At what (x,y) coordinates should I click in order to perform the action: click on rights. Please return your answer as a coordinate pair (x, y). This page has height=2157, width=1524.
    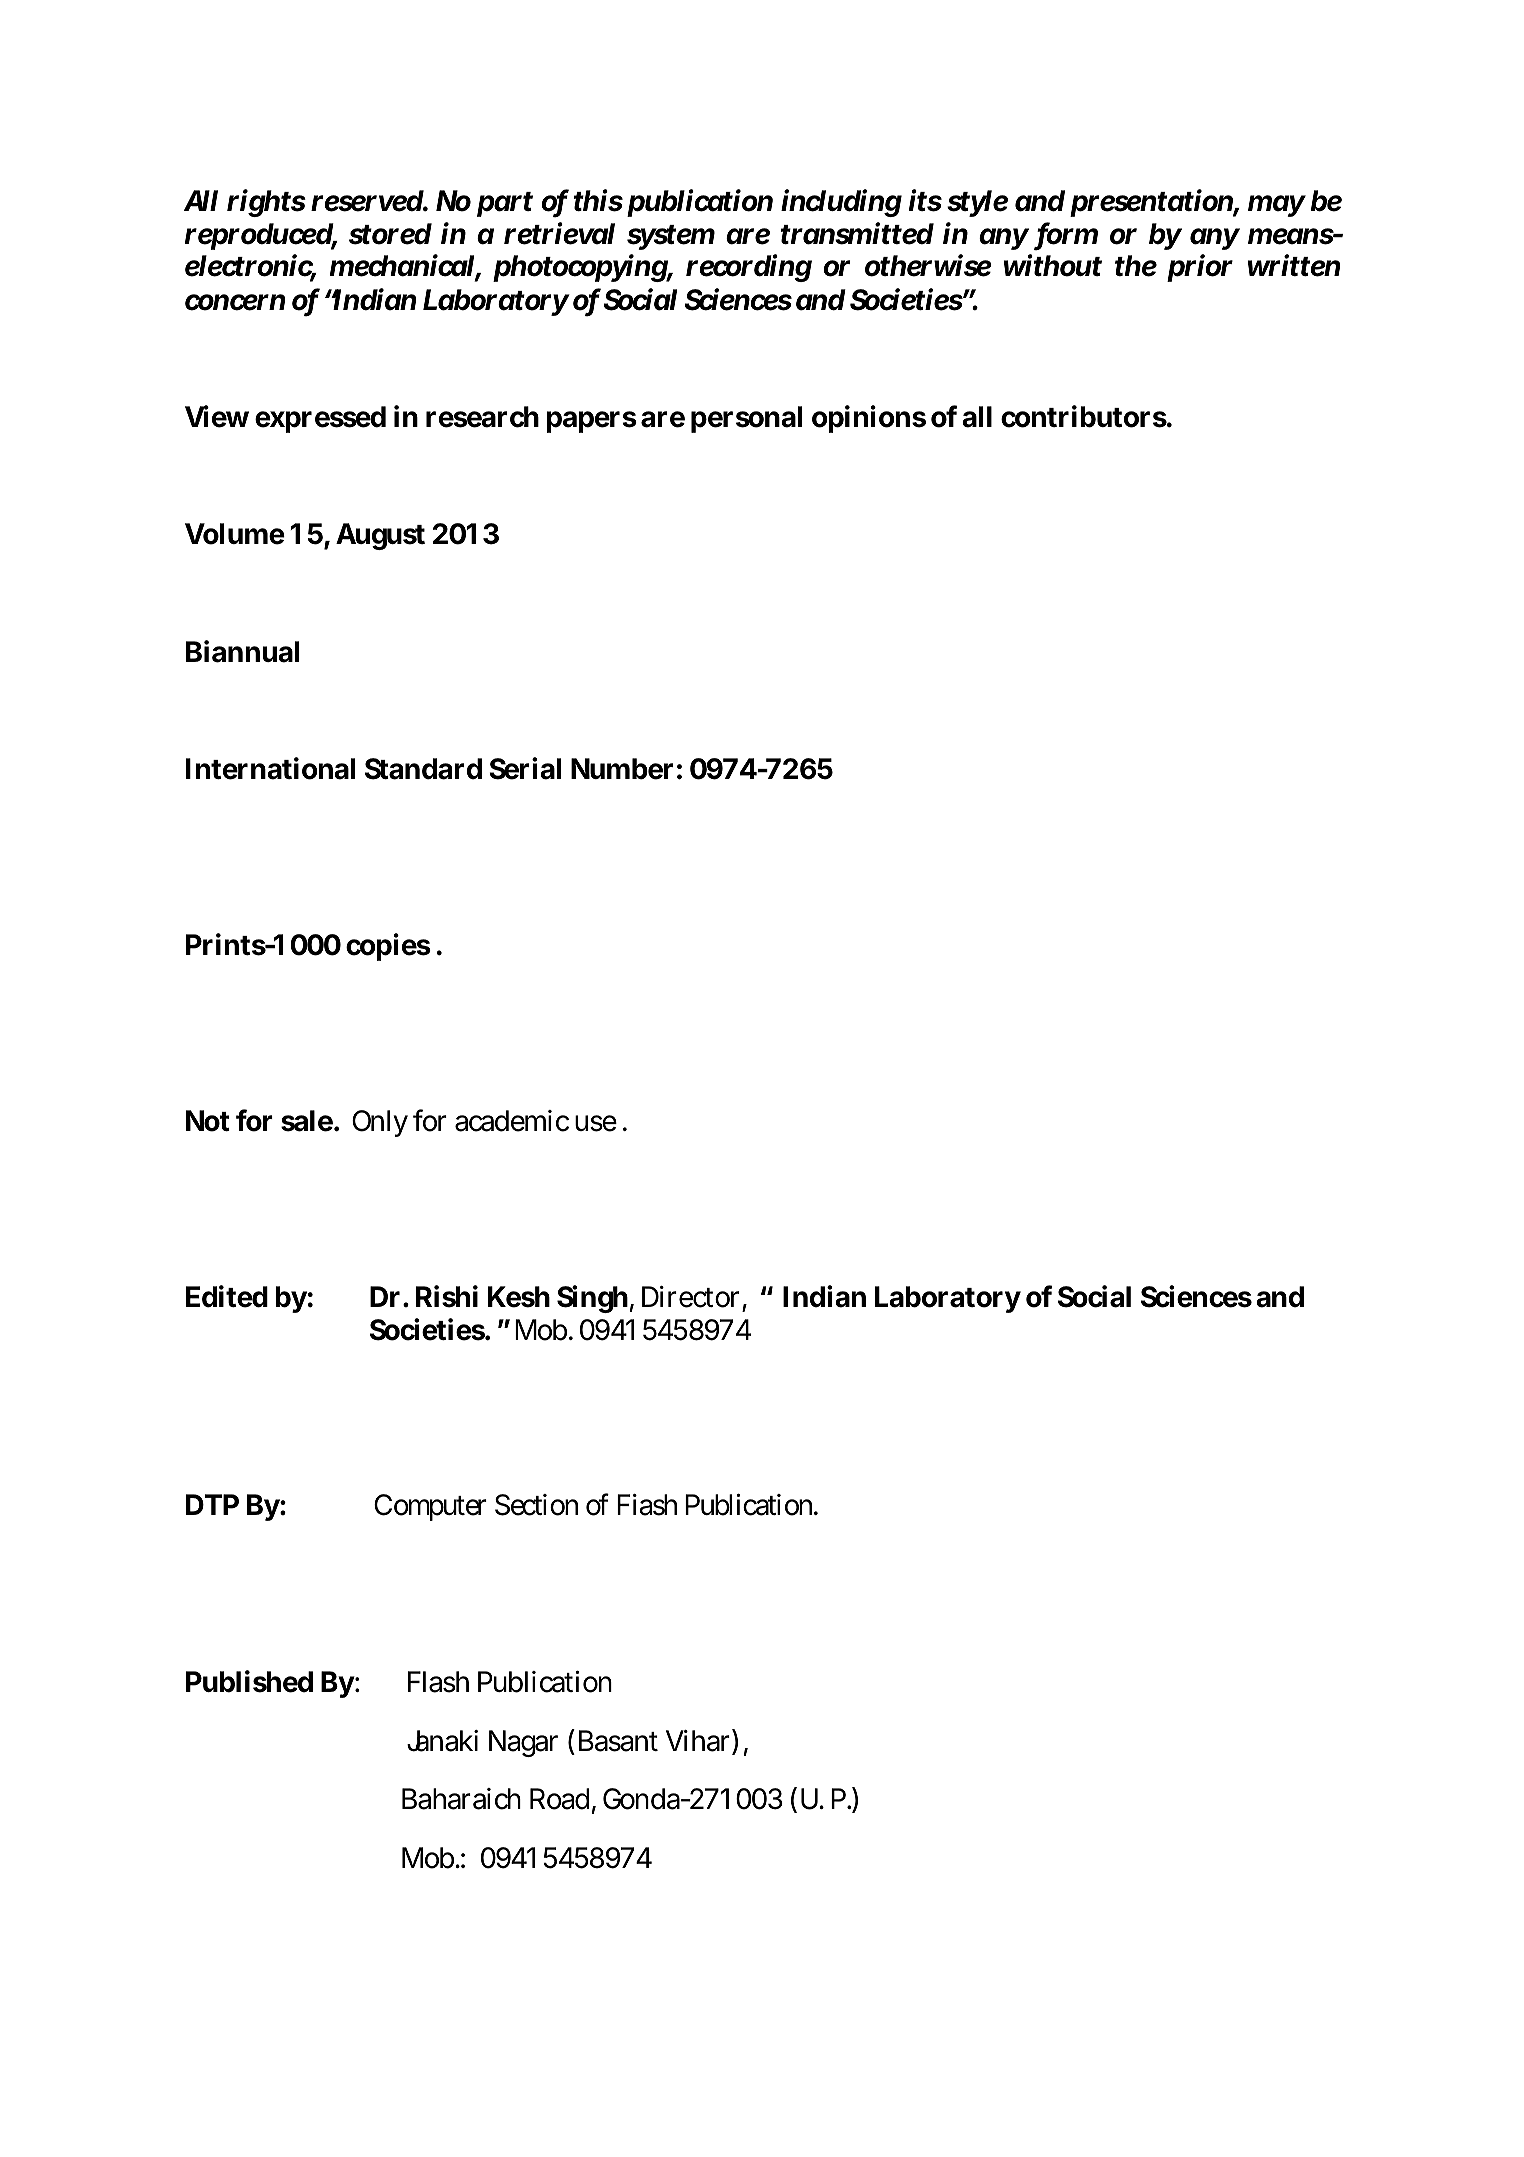
    Looking at the image, I should click on (266, 203).
